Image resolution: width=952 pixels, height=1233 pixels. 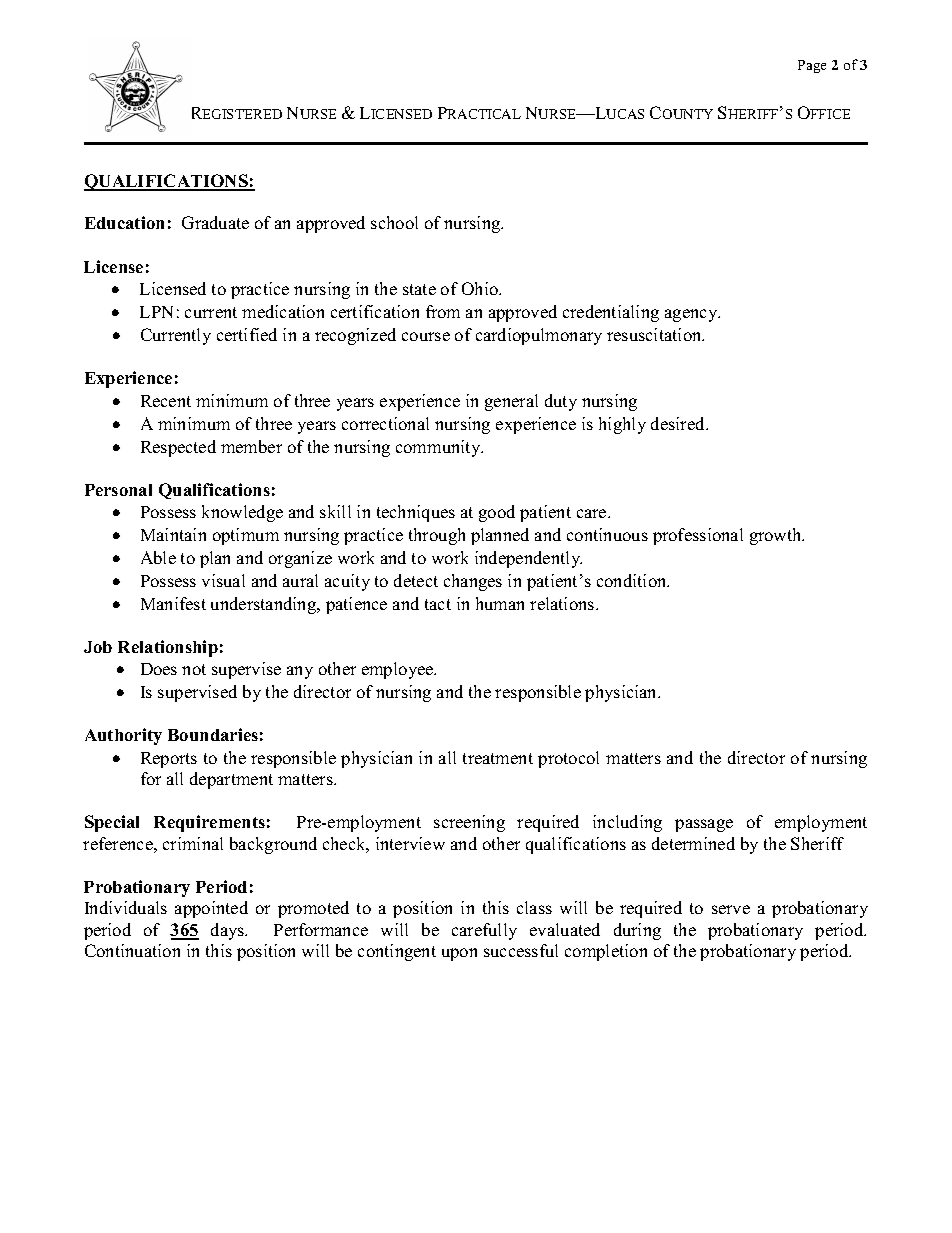 I want to click on upon, so click(x=459, y=954).
